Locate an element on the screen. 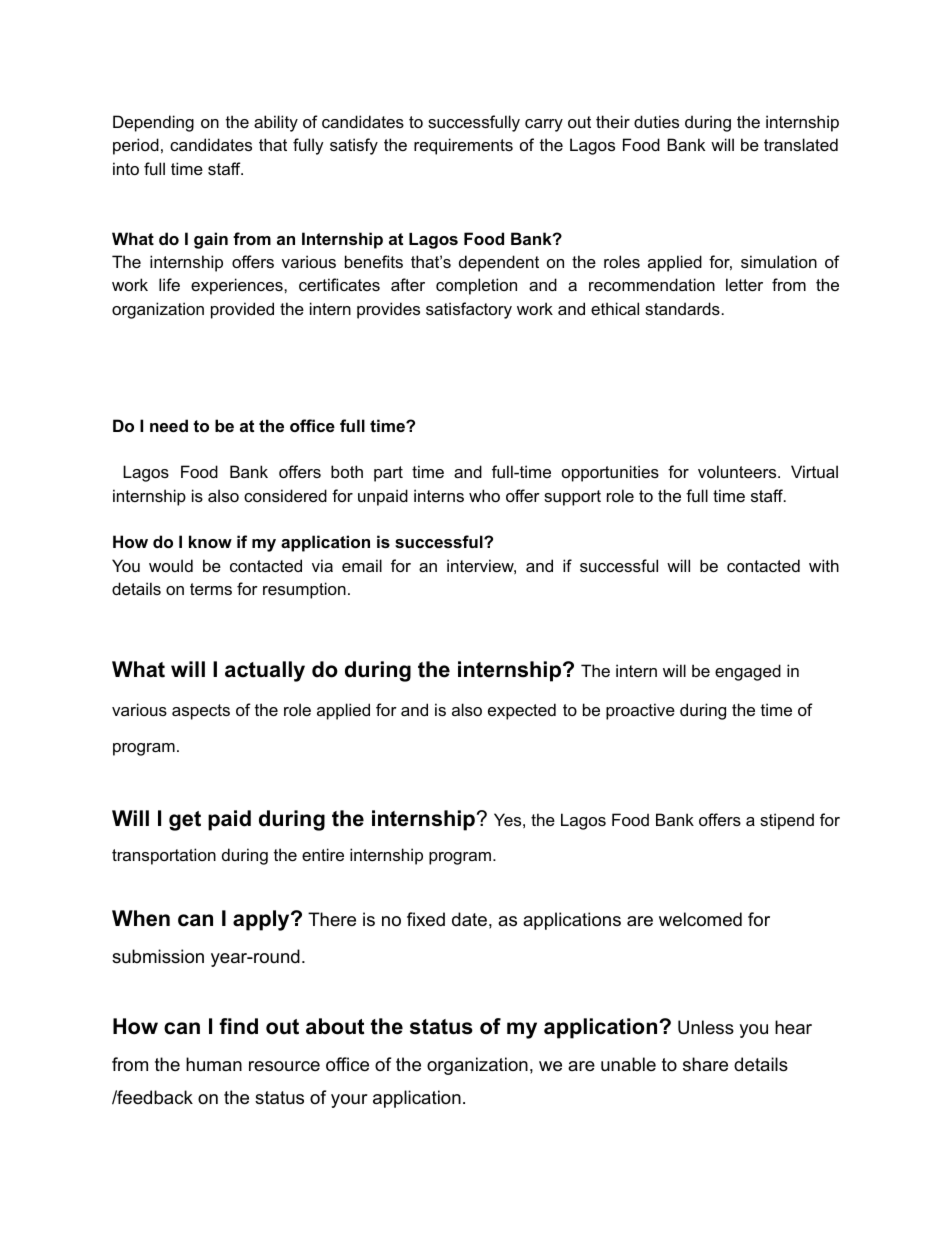 Image resolution: width=952 pixels, height=1233 pixels. human is located at coordinates (214, 1064).
